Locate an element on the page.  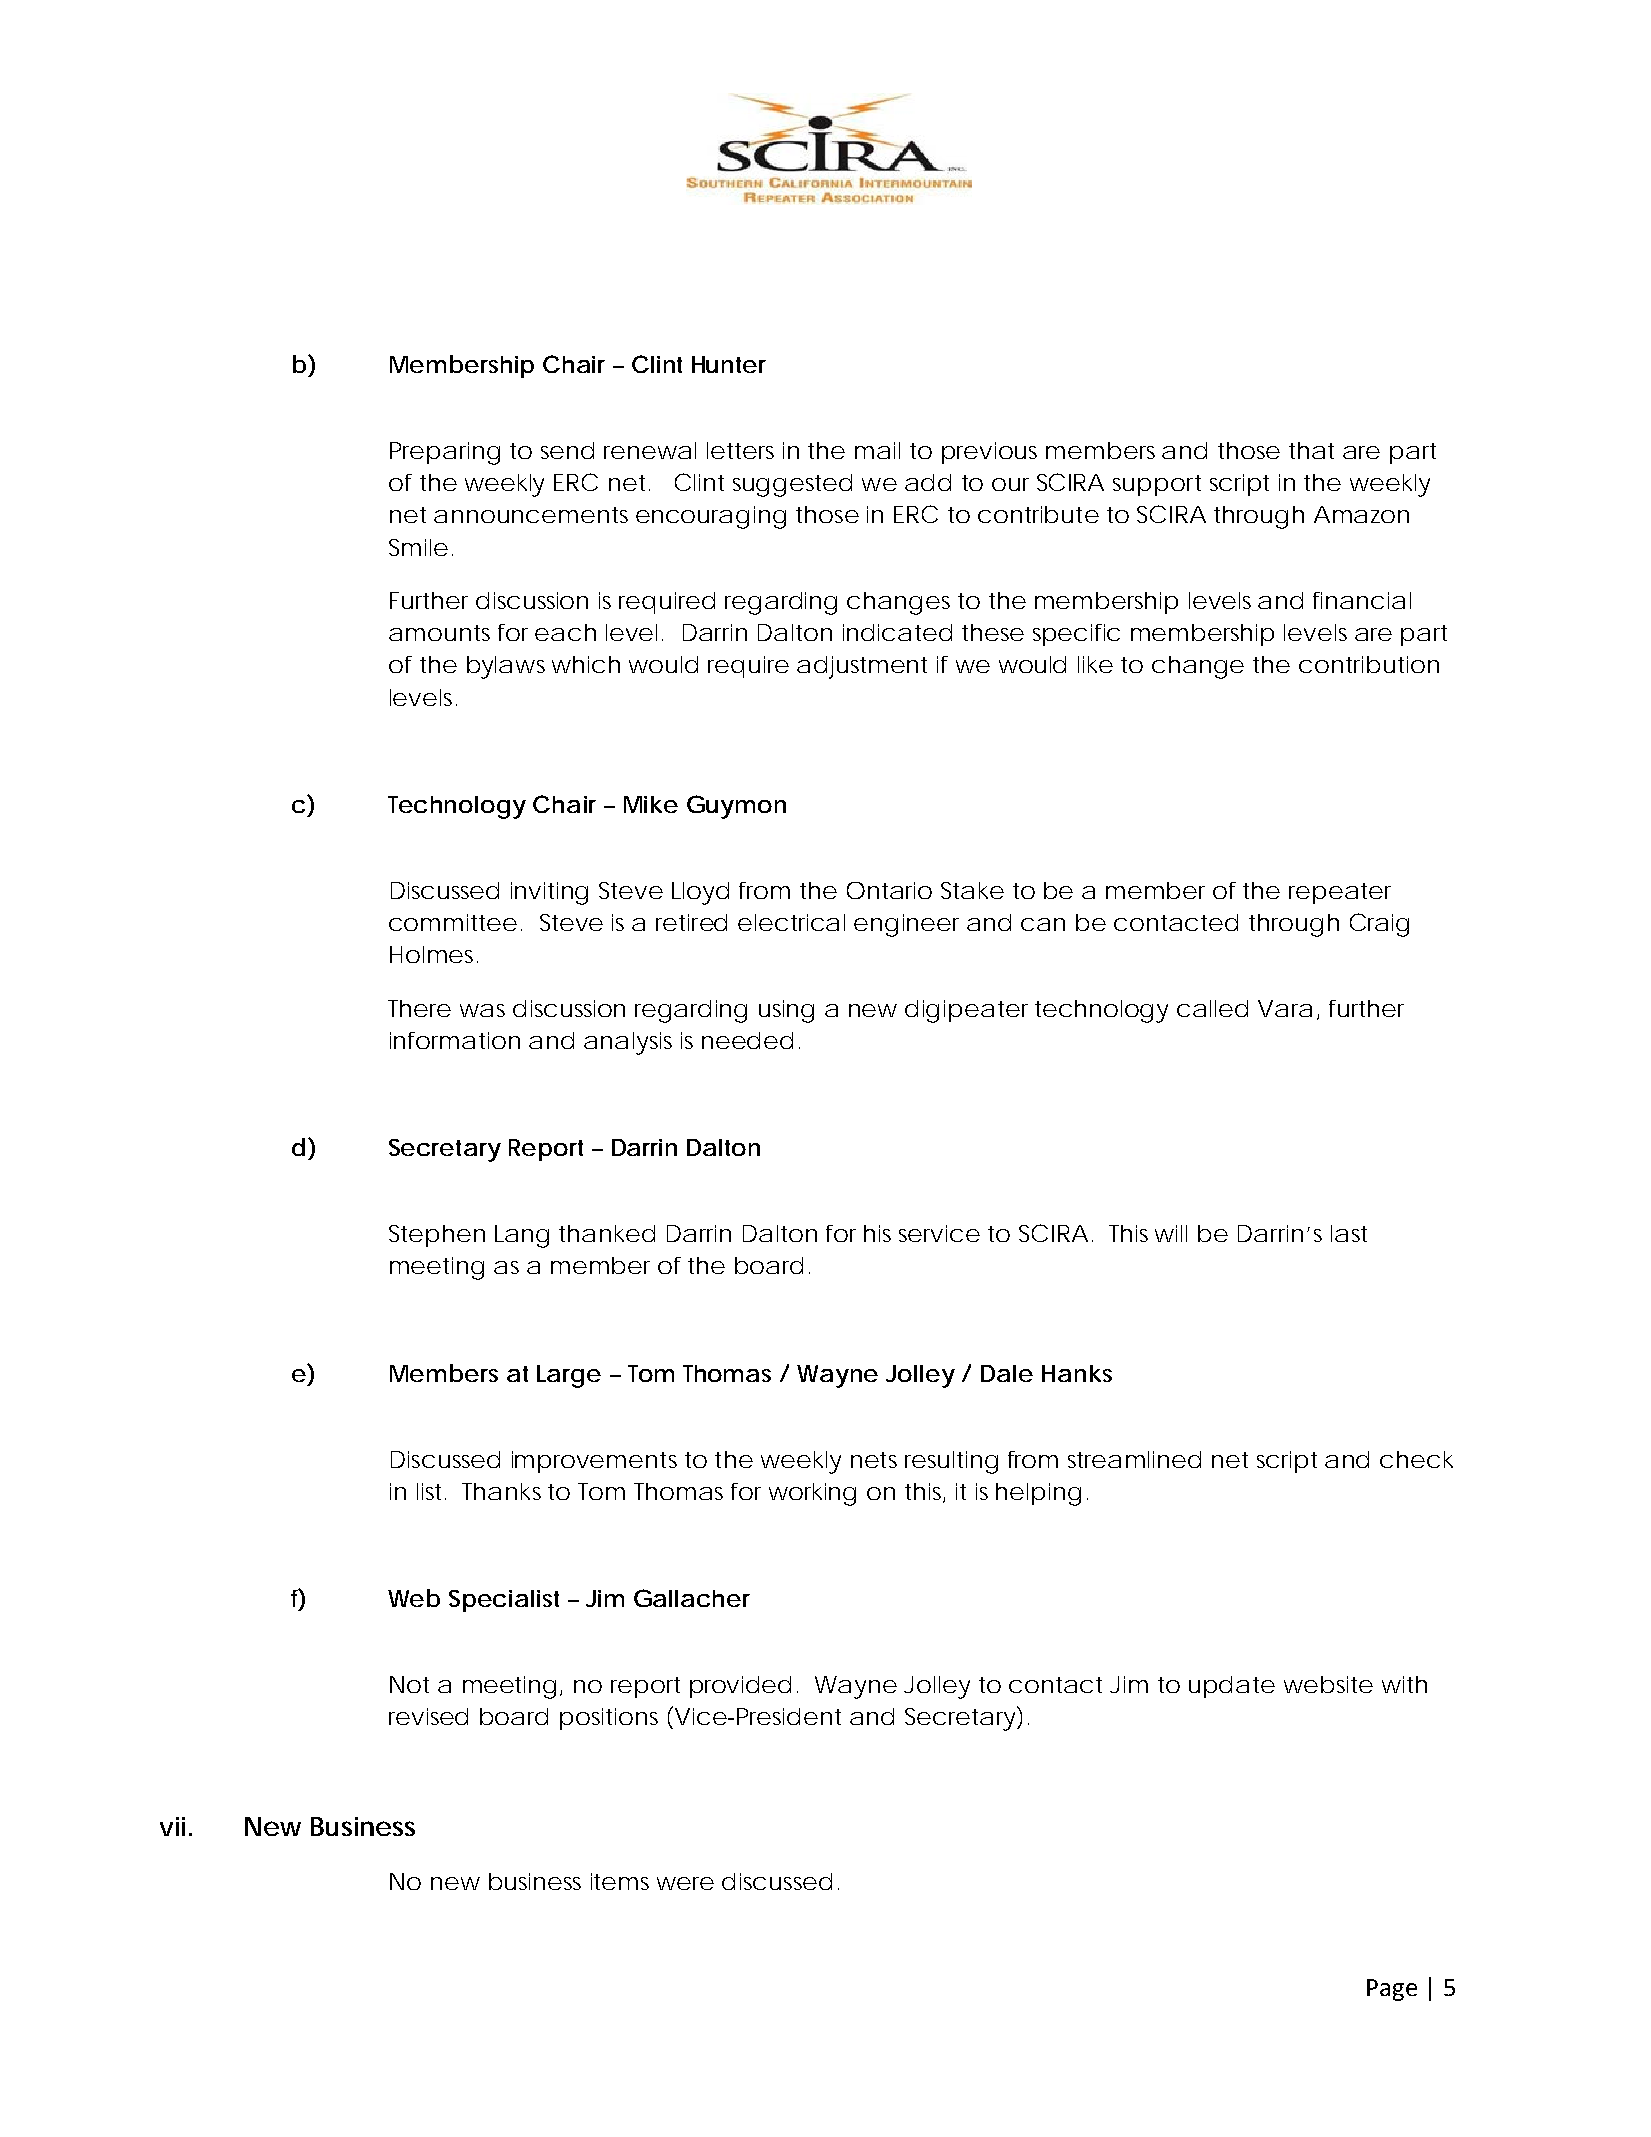
adjustment is located at coordinates (862, 667).
